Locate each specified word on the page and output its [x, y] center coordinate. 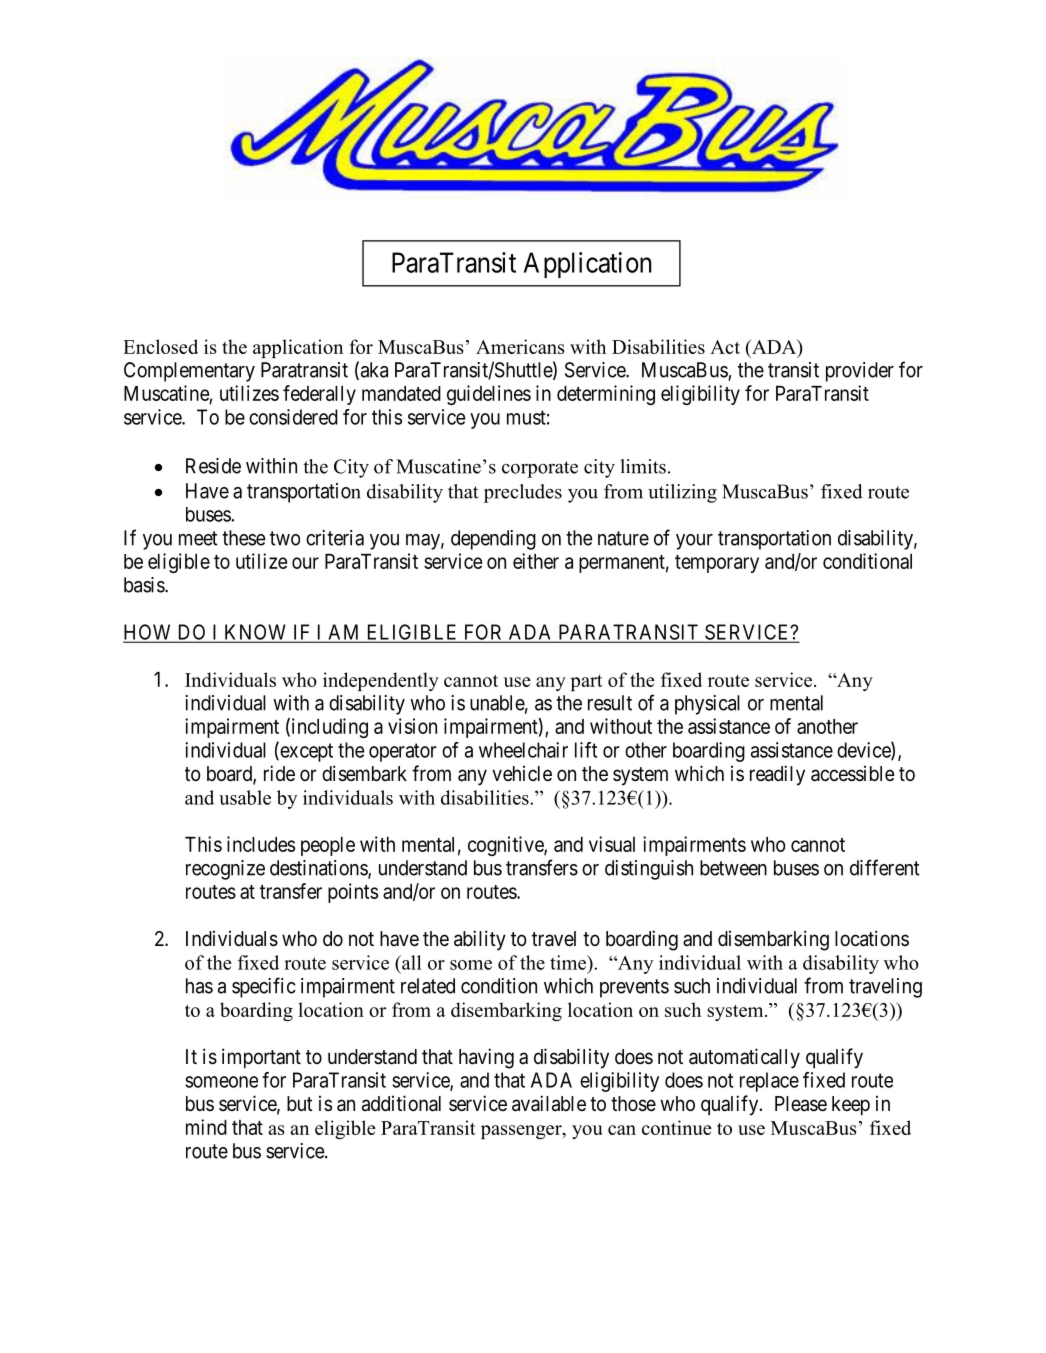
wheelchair [523, 750]
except [305, 752]
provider [860, 372]
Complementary [189, 372]
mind [206, 1127]
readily [777, 775]
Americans [520, 346]
